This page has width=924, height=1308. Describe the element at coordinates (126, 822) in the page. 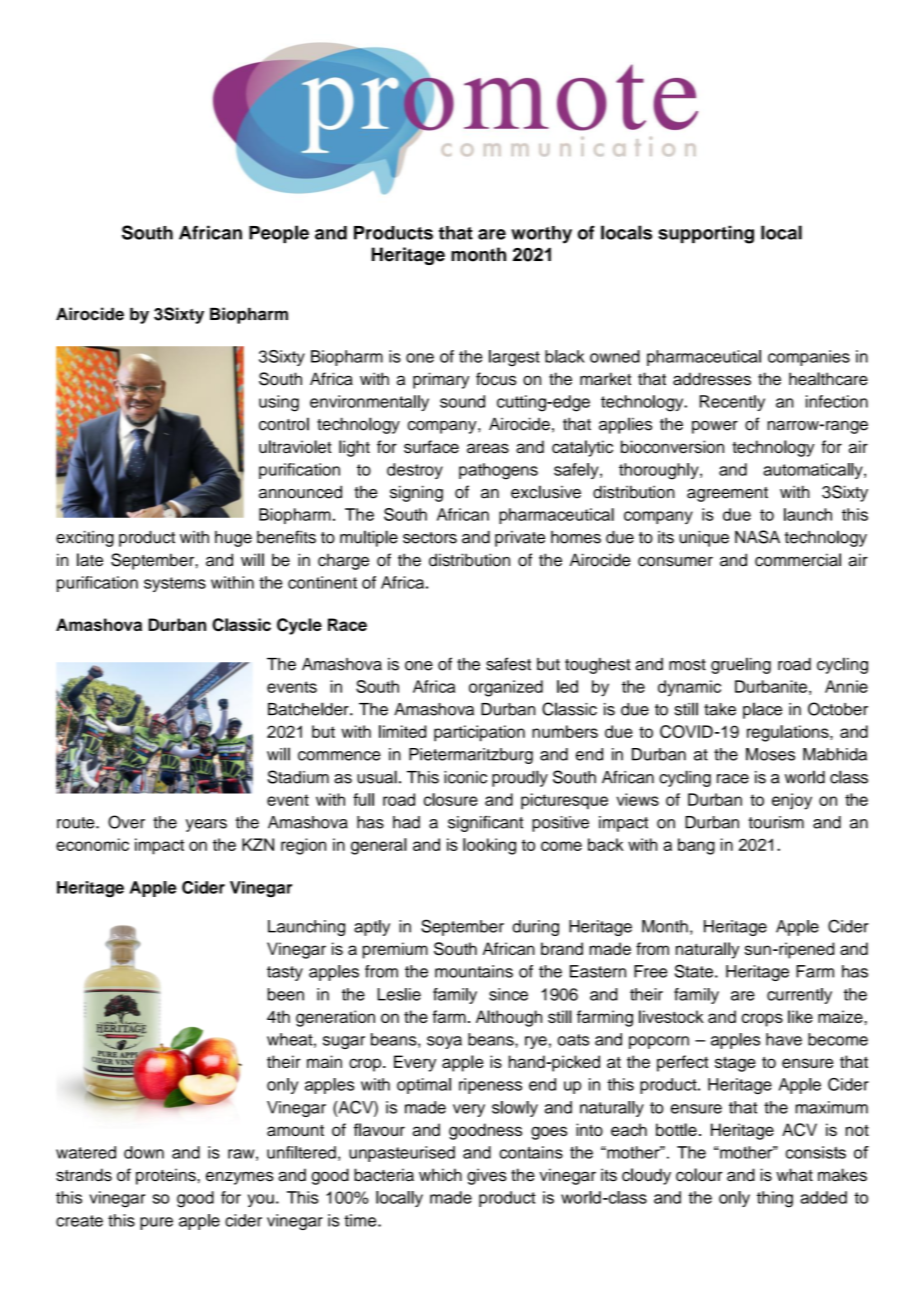

I see `Over` at that location.
